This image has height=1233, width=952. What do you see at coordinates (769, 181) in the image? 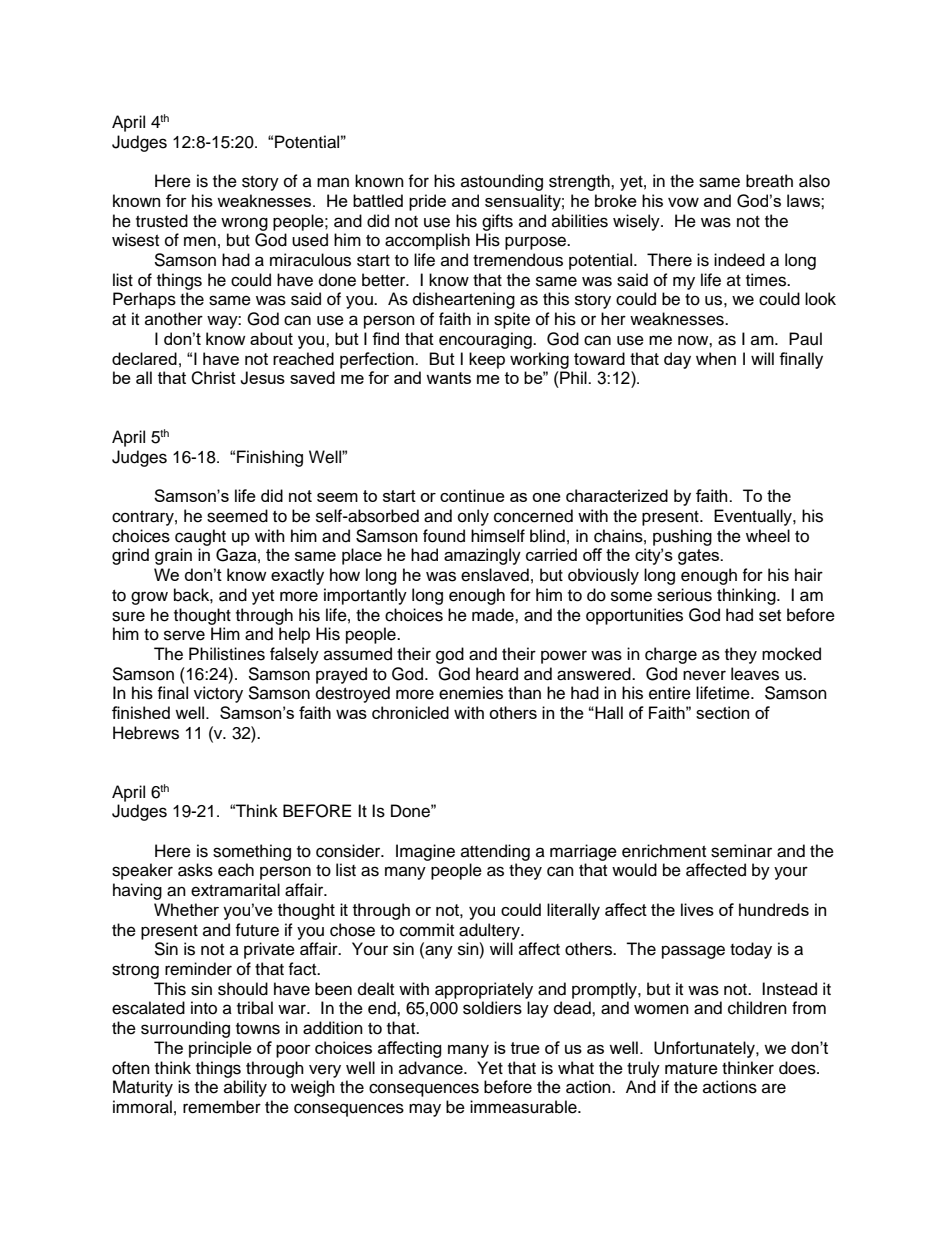
I see `breath` at bounding box center [769, 181].
